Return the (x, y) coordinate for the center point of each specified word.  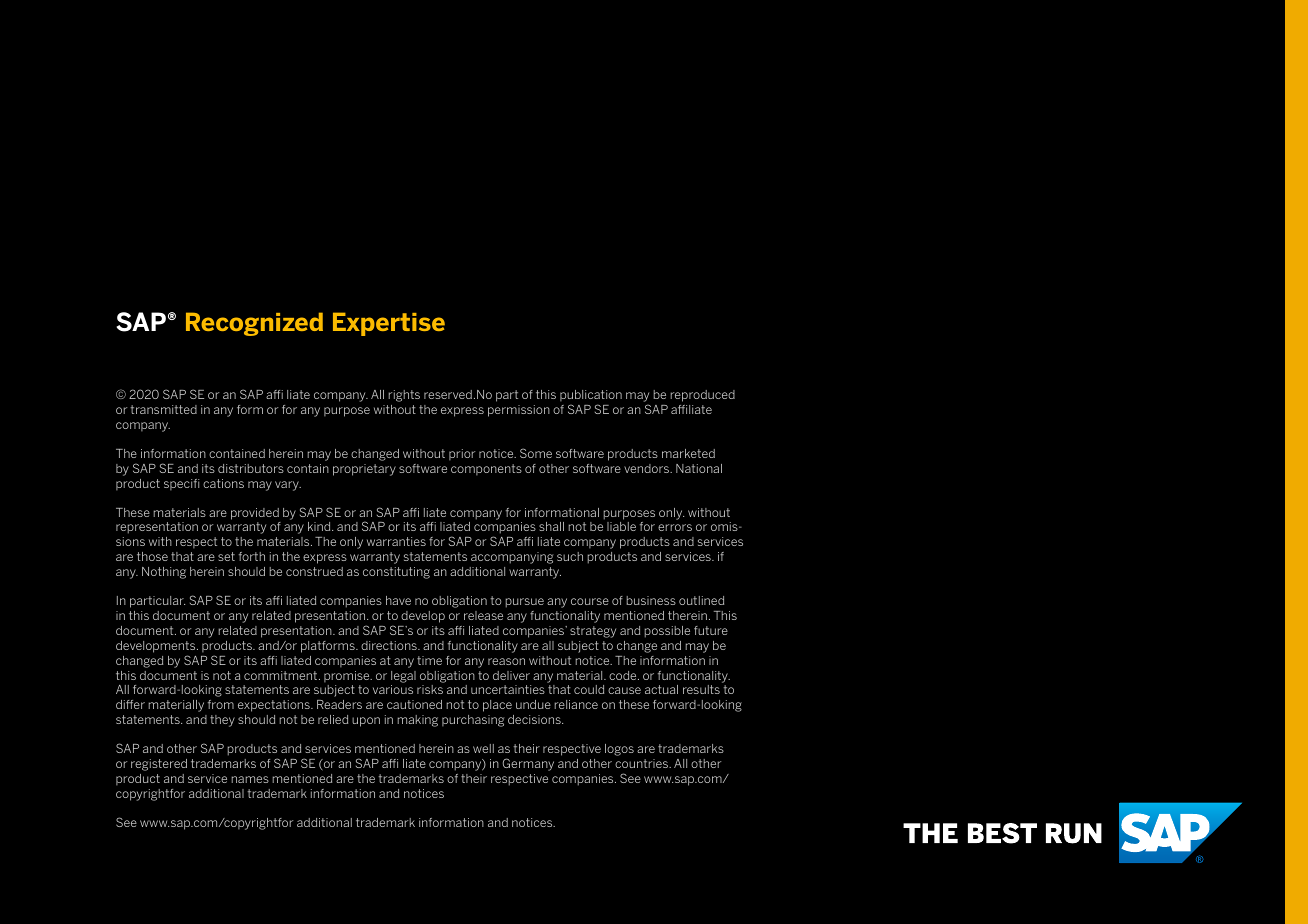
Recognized (254, 324)
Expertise (389, 324)
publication (591, 397)
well (483, 748)
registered (159, 765)
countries (643, 763)
